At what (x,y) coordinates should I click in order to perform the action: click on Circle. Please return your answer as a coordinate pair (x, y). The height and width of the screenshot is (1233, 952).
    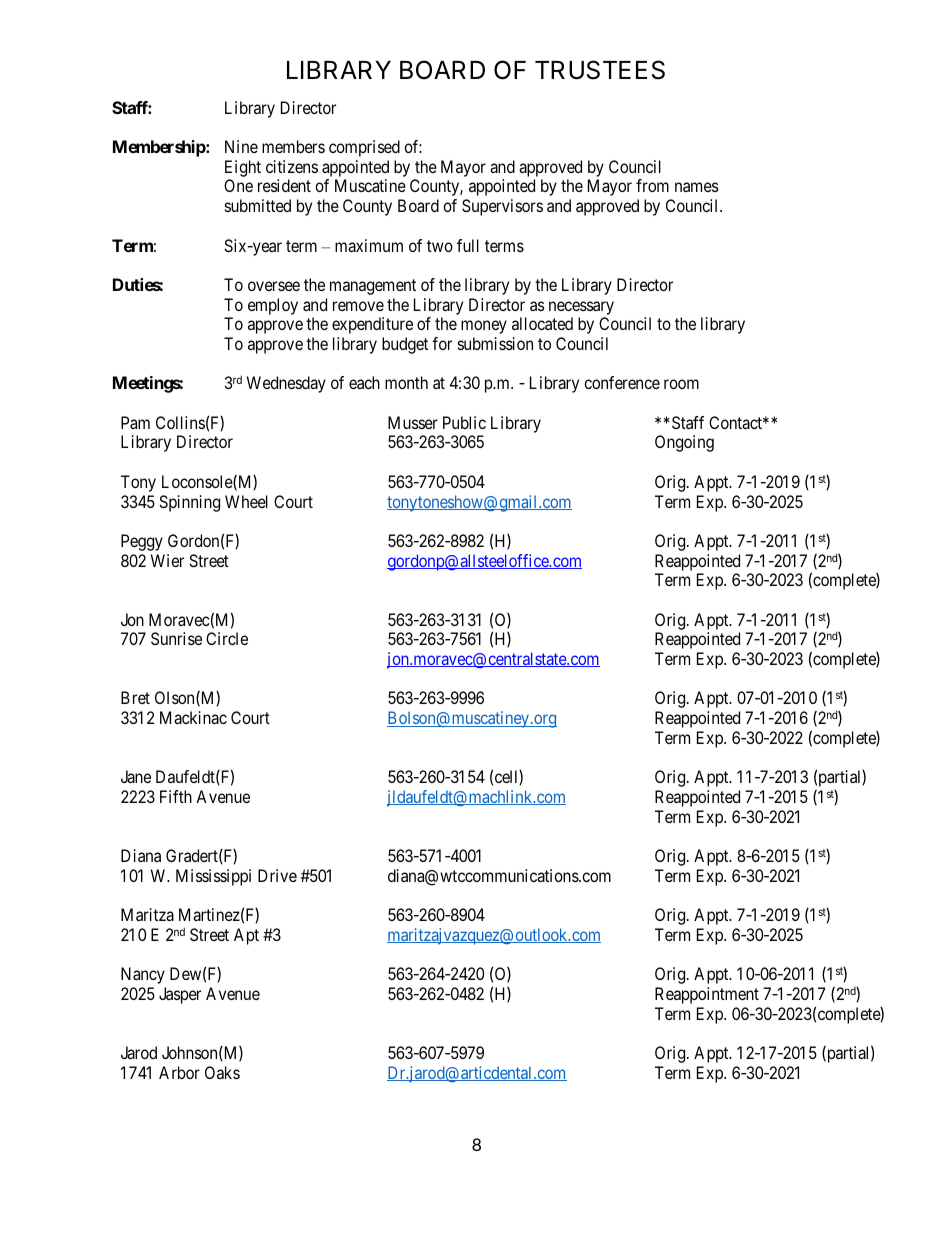
    Looking at the image, I should click on (227, 638).
